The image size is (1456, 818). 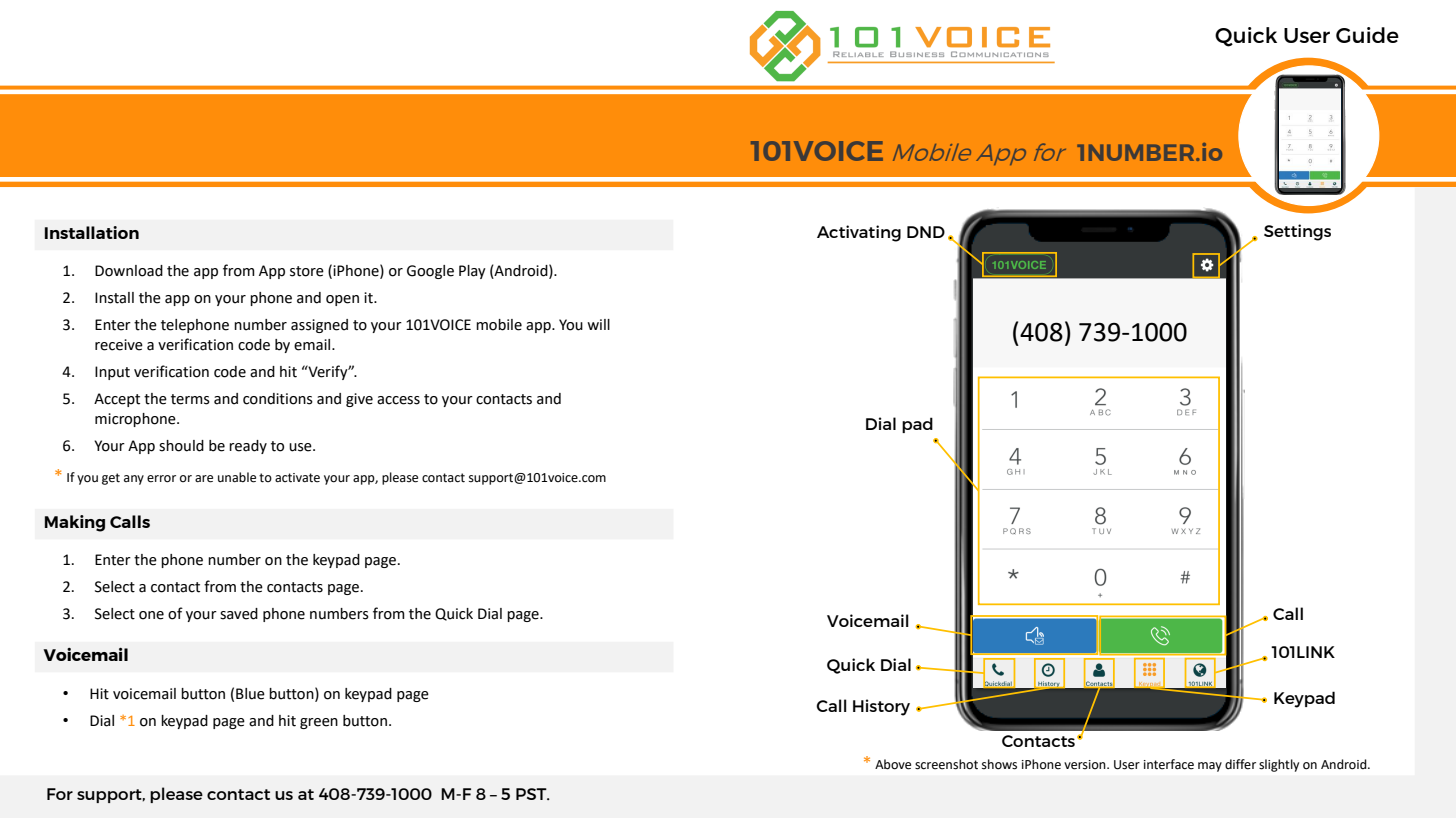 What do you see at coordinates (881, 707) in the document?
I see `History` at bounding box center [881, 707].
